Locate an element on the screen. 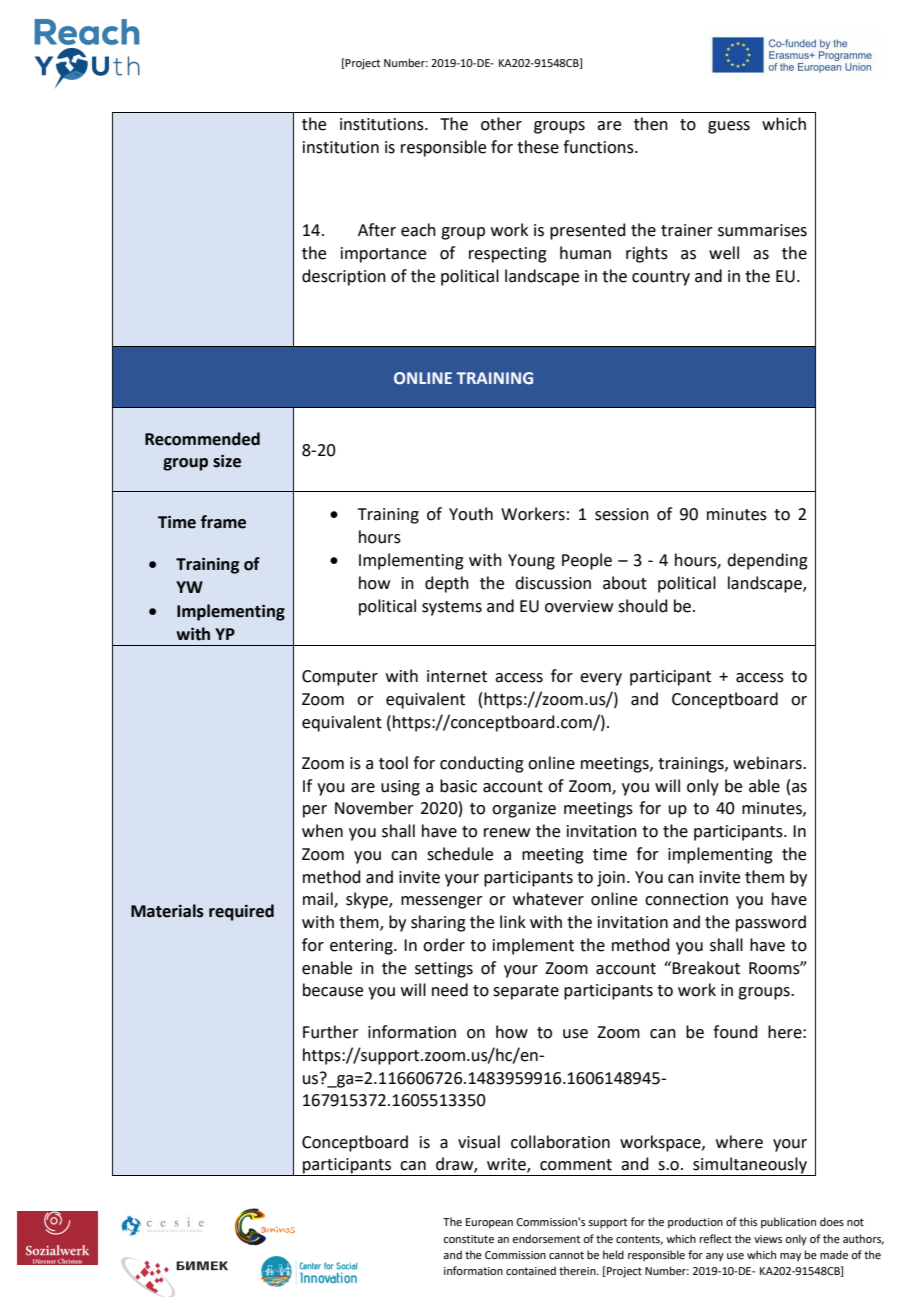  these is located at coordinates (538, 147).
